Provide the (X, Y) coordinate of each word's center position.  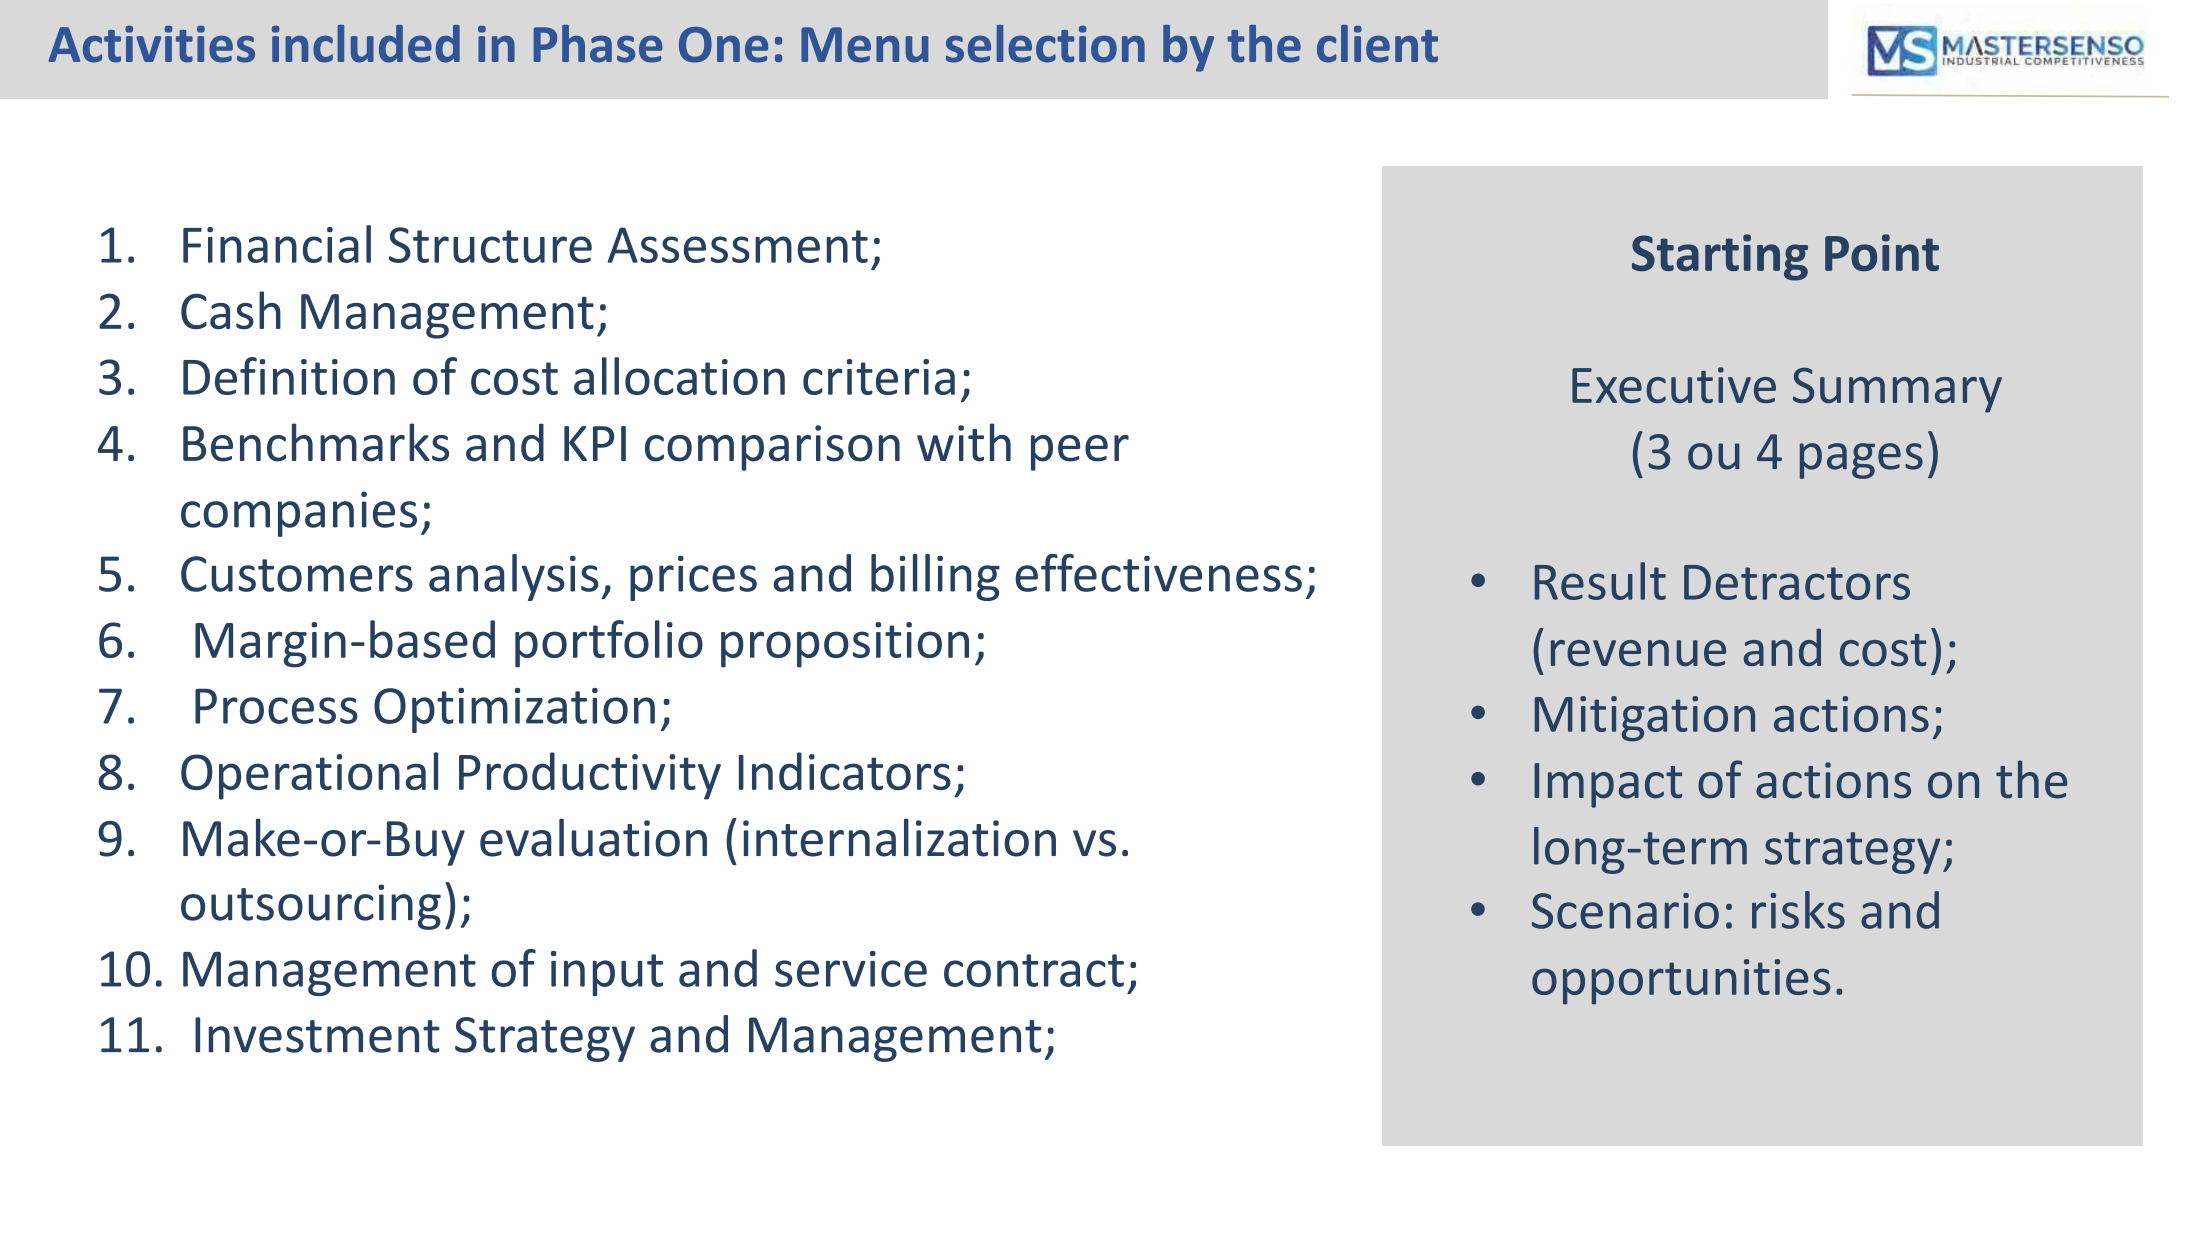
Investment (317, 1035)
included (366, 44)
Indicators (845, 771)
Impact (1608, 785)
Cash (231, 310)
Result (1600, 581)
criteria (879, 377)
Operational (309, 776)
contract (1034, 970)
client (1377, 44)
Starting (1720, 257)
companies (299, 514)
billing (935, 577)
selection (1045, 44)
